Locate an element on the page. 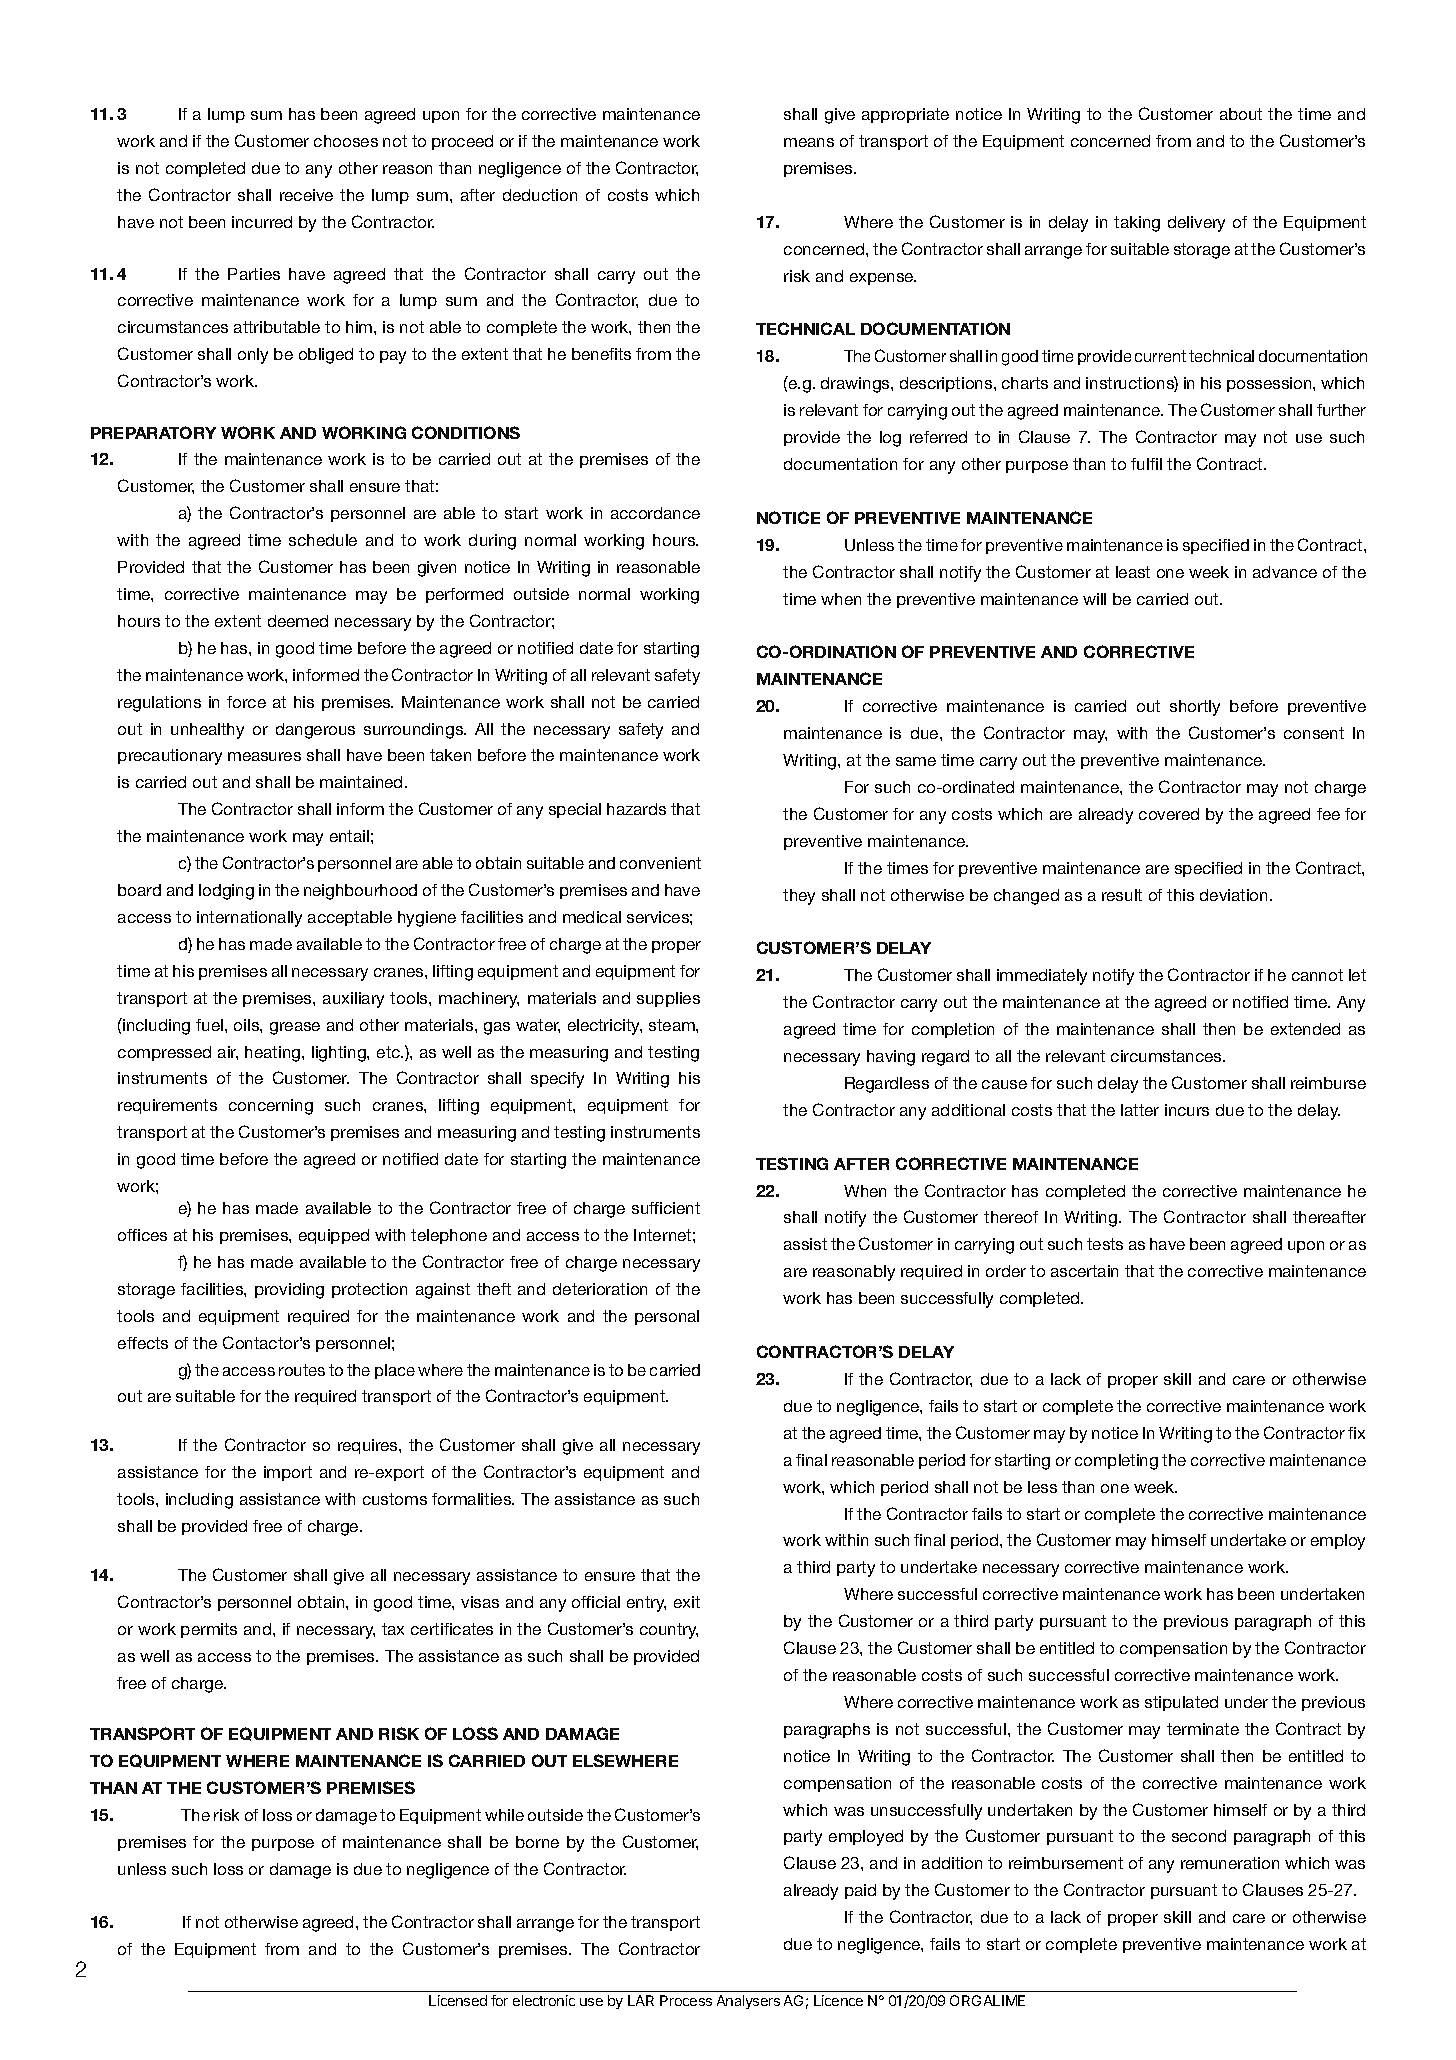 This document has width=1456, height=2060. receive is located at coordinates (306, 195).
